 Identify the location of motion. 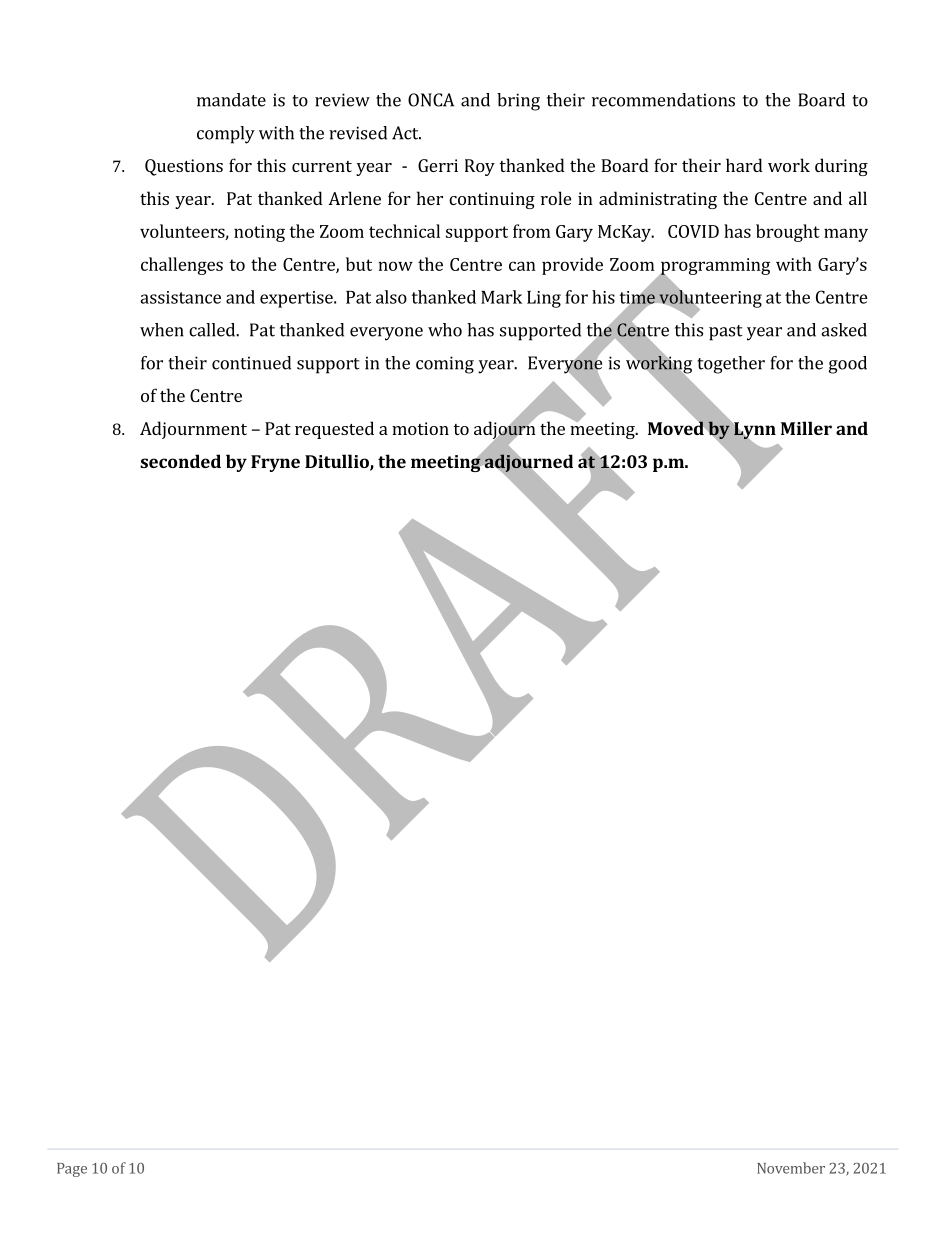
(420, 428).
